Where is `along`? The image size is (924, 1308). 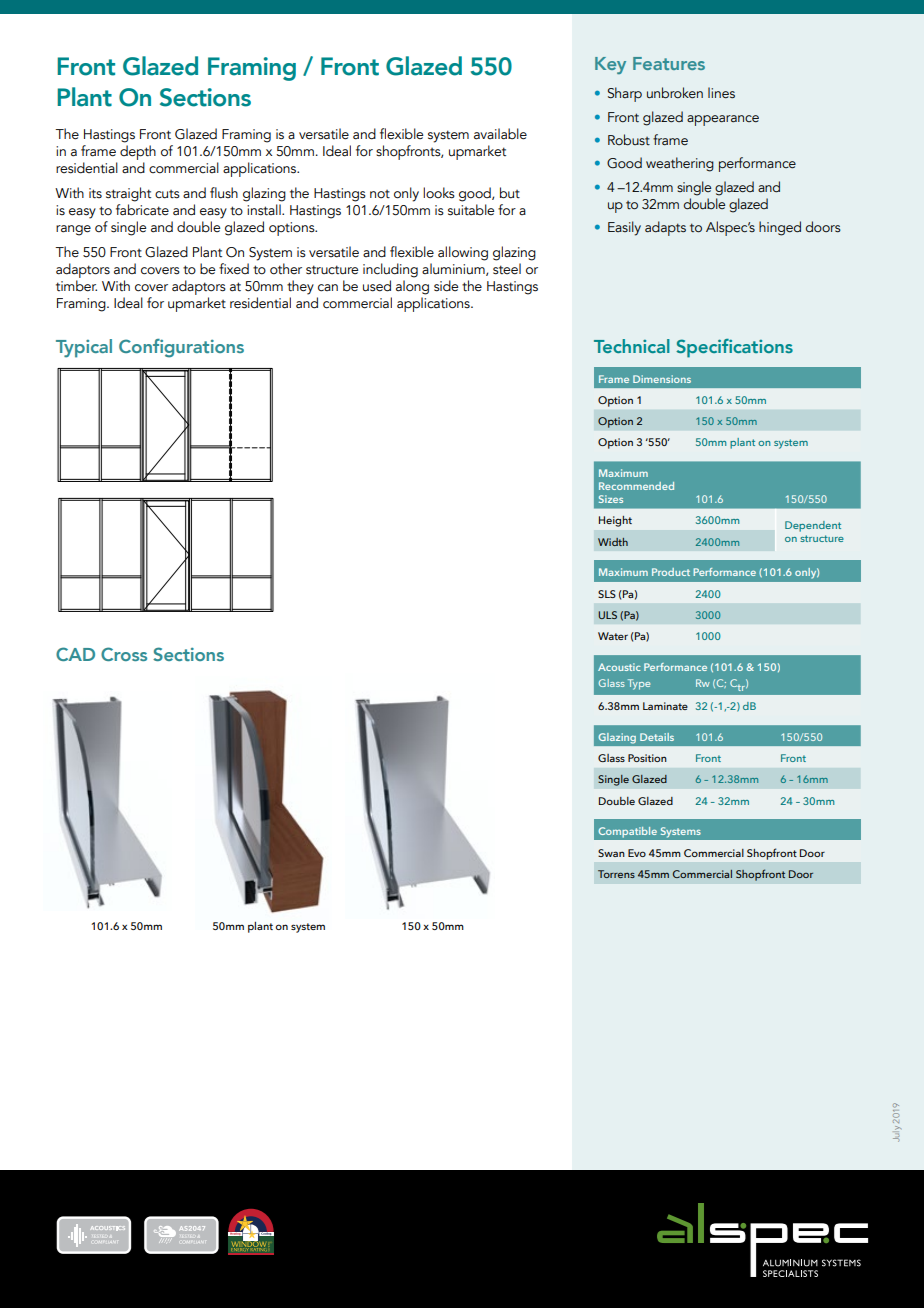
along is located at coordinates (412, 287).
